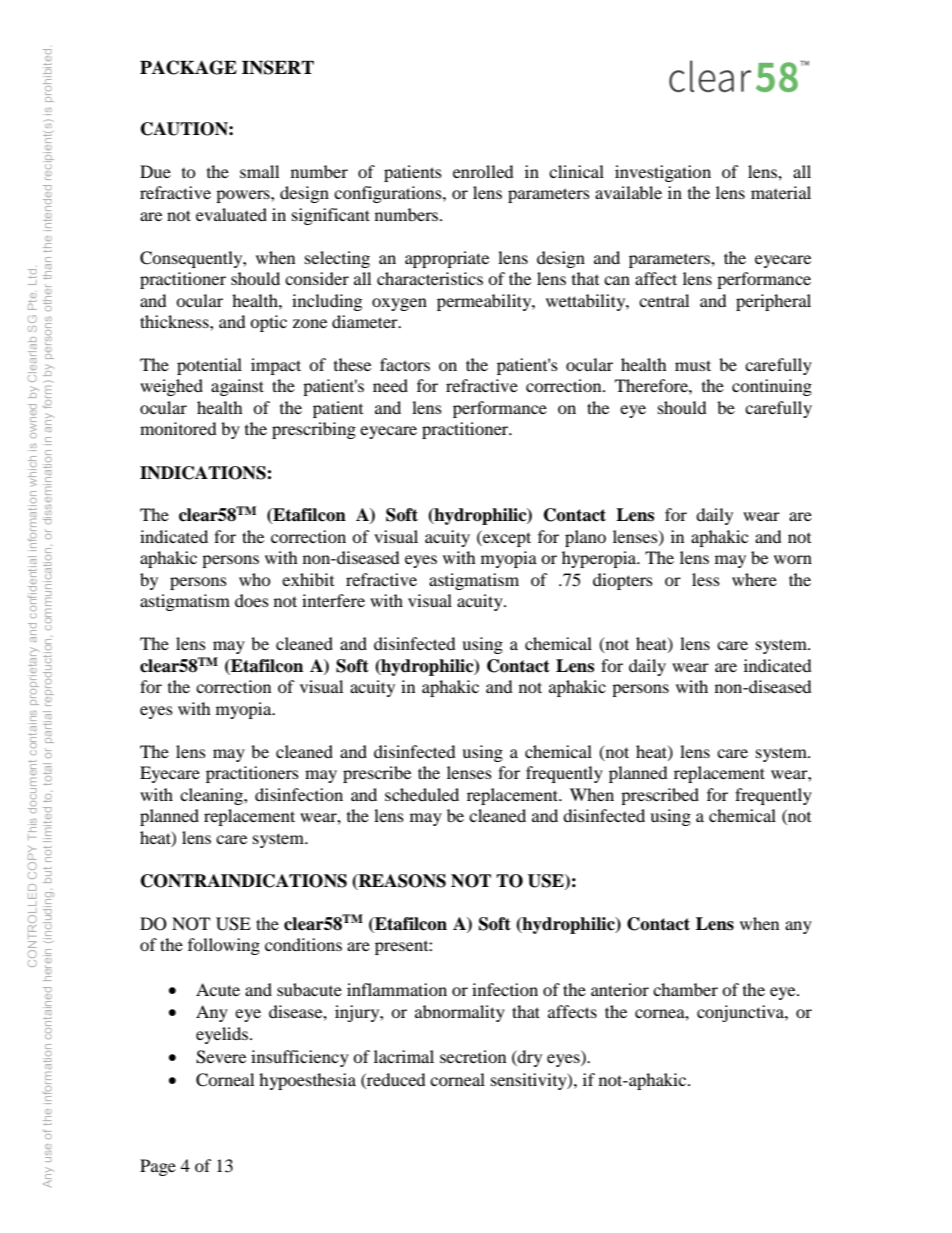 The image size is (952, 1233). I want to click on PACKAGE, so click(188, 67).
